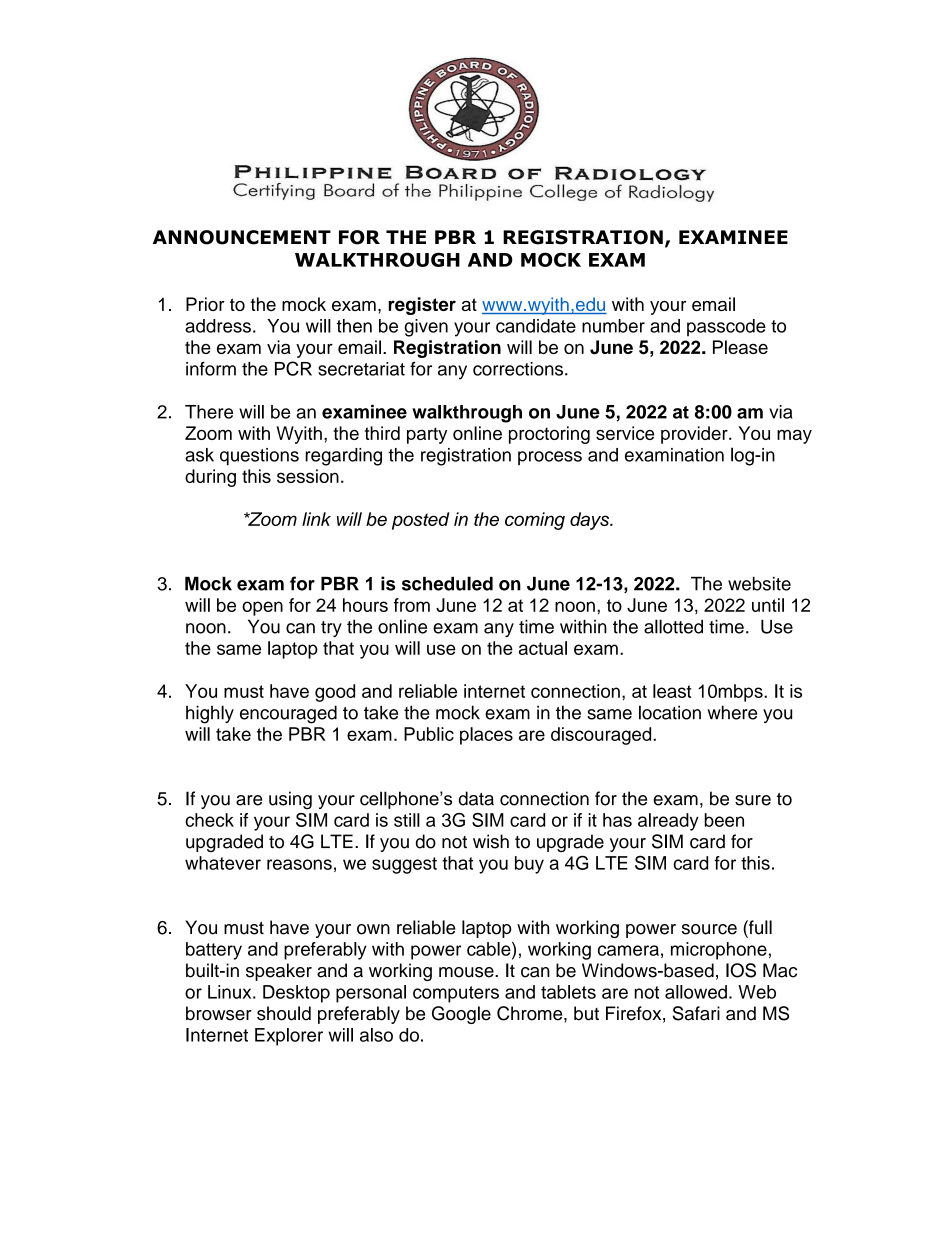 This screenshot has width=952, height=1233. I want to click on passcode, so click(726, 328).
